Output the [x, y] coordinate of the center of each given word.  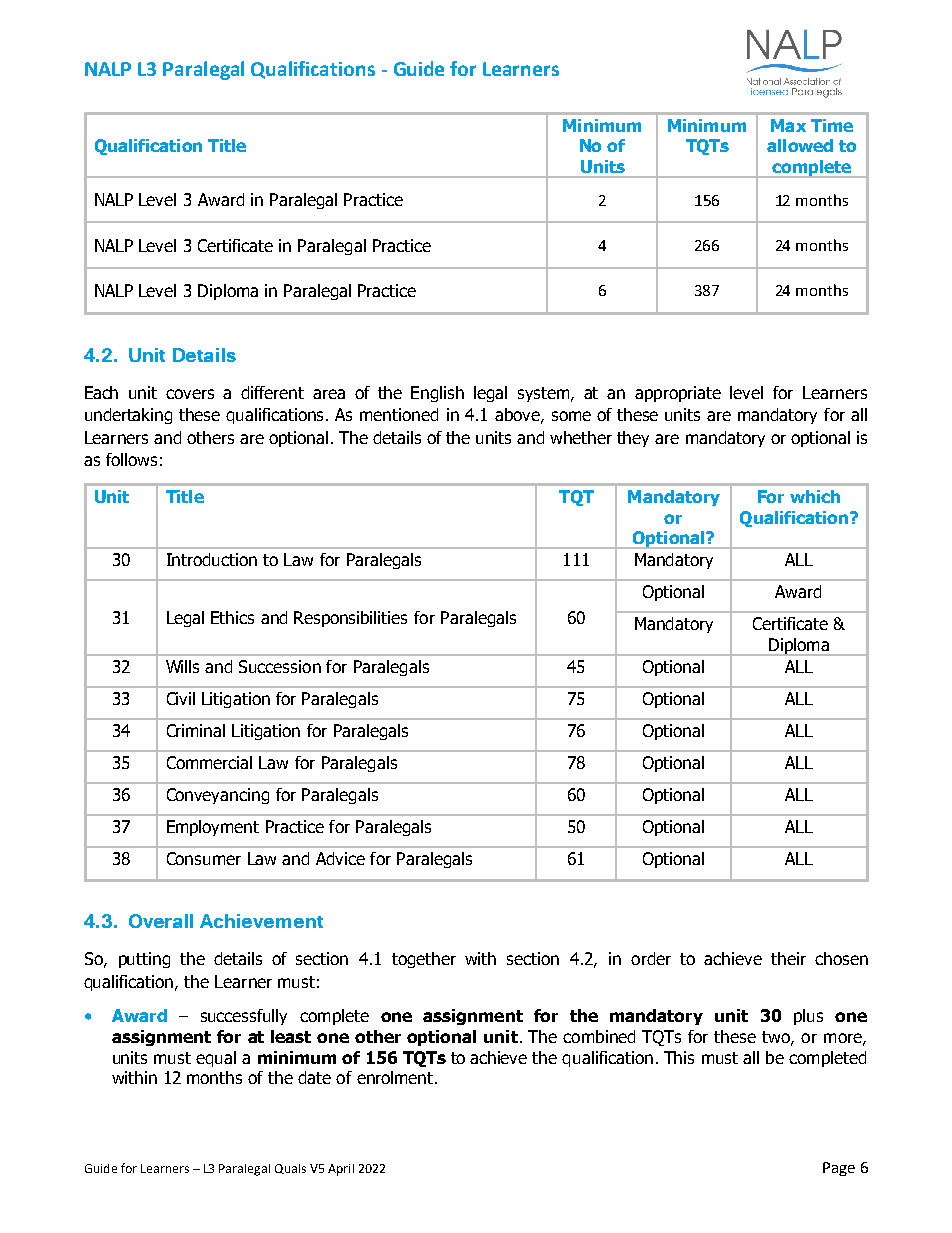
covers [190, 394]
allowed [800, 145]
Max [788, 125]
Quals [290, 1169]
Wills [182, 666]
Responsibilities [350, 619]
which [815, 496]
